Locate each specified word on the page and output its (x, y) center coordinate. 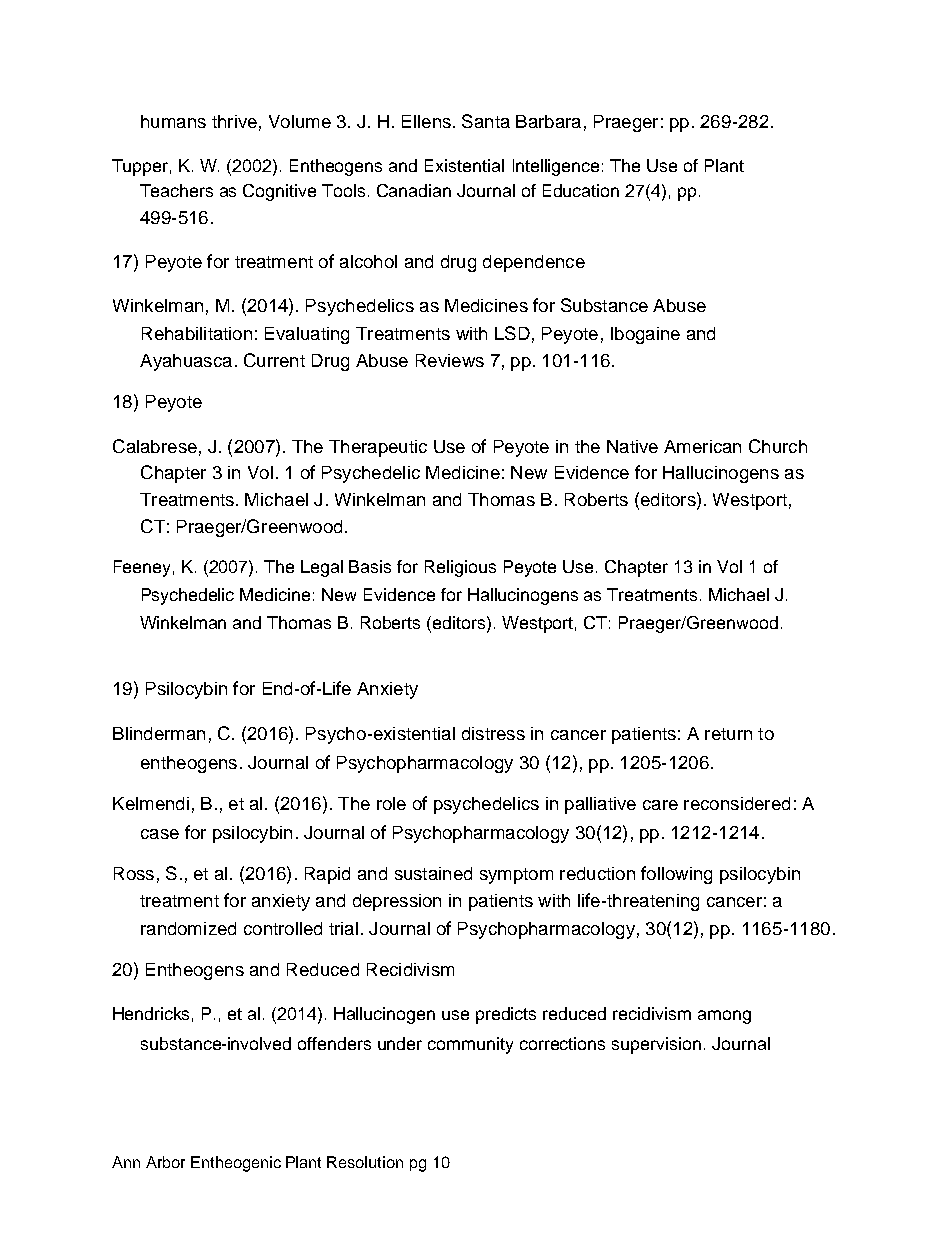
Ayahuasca (186, 362)
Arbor (165, 1162)
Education (581, 190)
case (160, 834)
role (391, 803)
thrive (234, 121)
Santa (486, 121)
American (702, 446)
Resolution (365, 1162)
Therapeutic (378, 448)
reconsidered (737, 803)
